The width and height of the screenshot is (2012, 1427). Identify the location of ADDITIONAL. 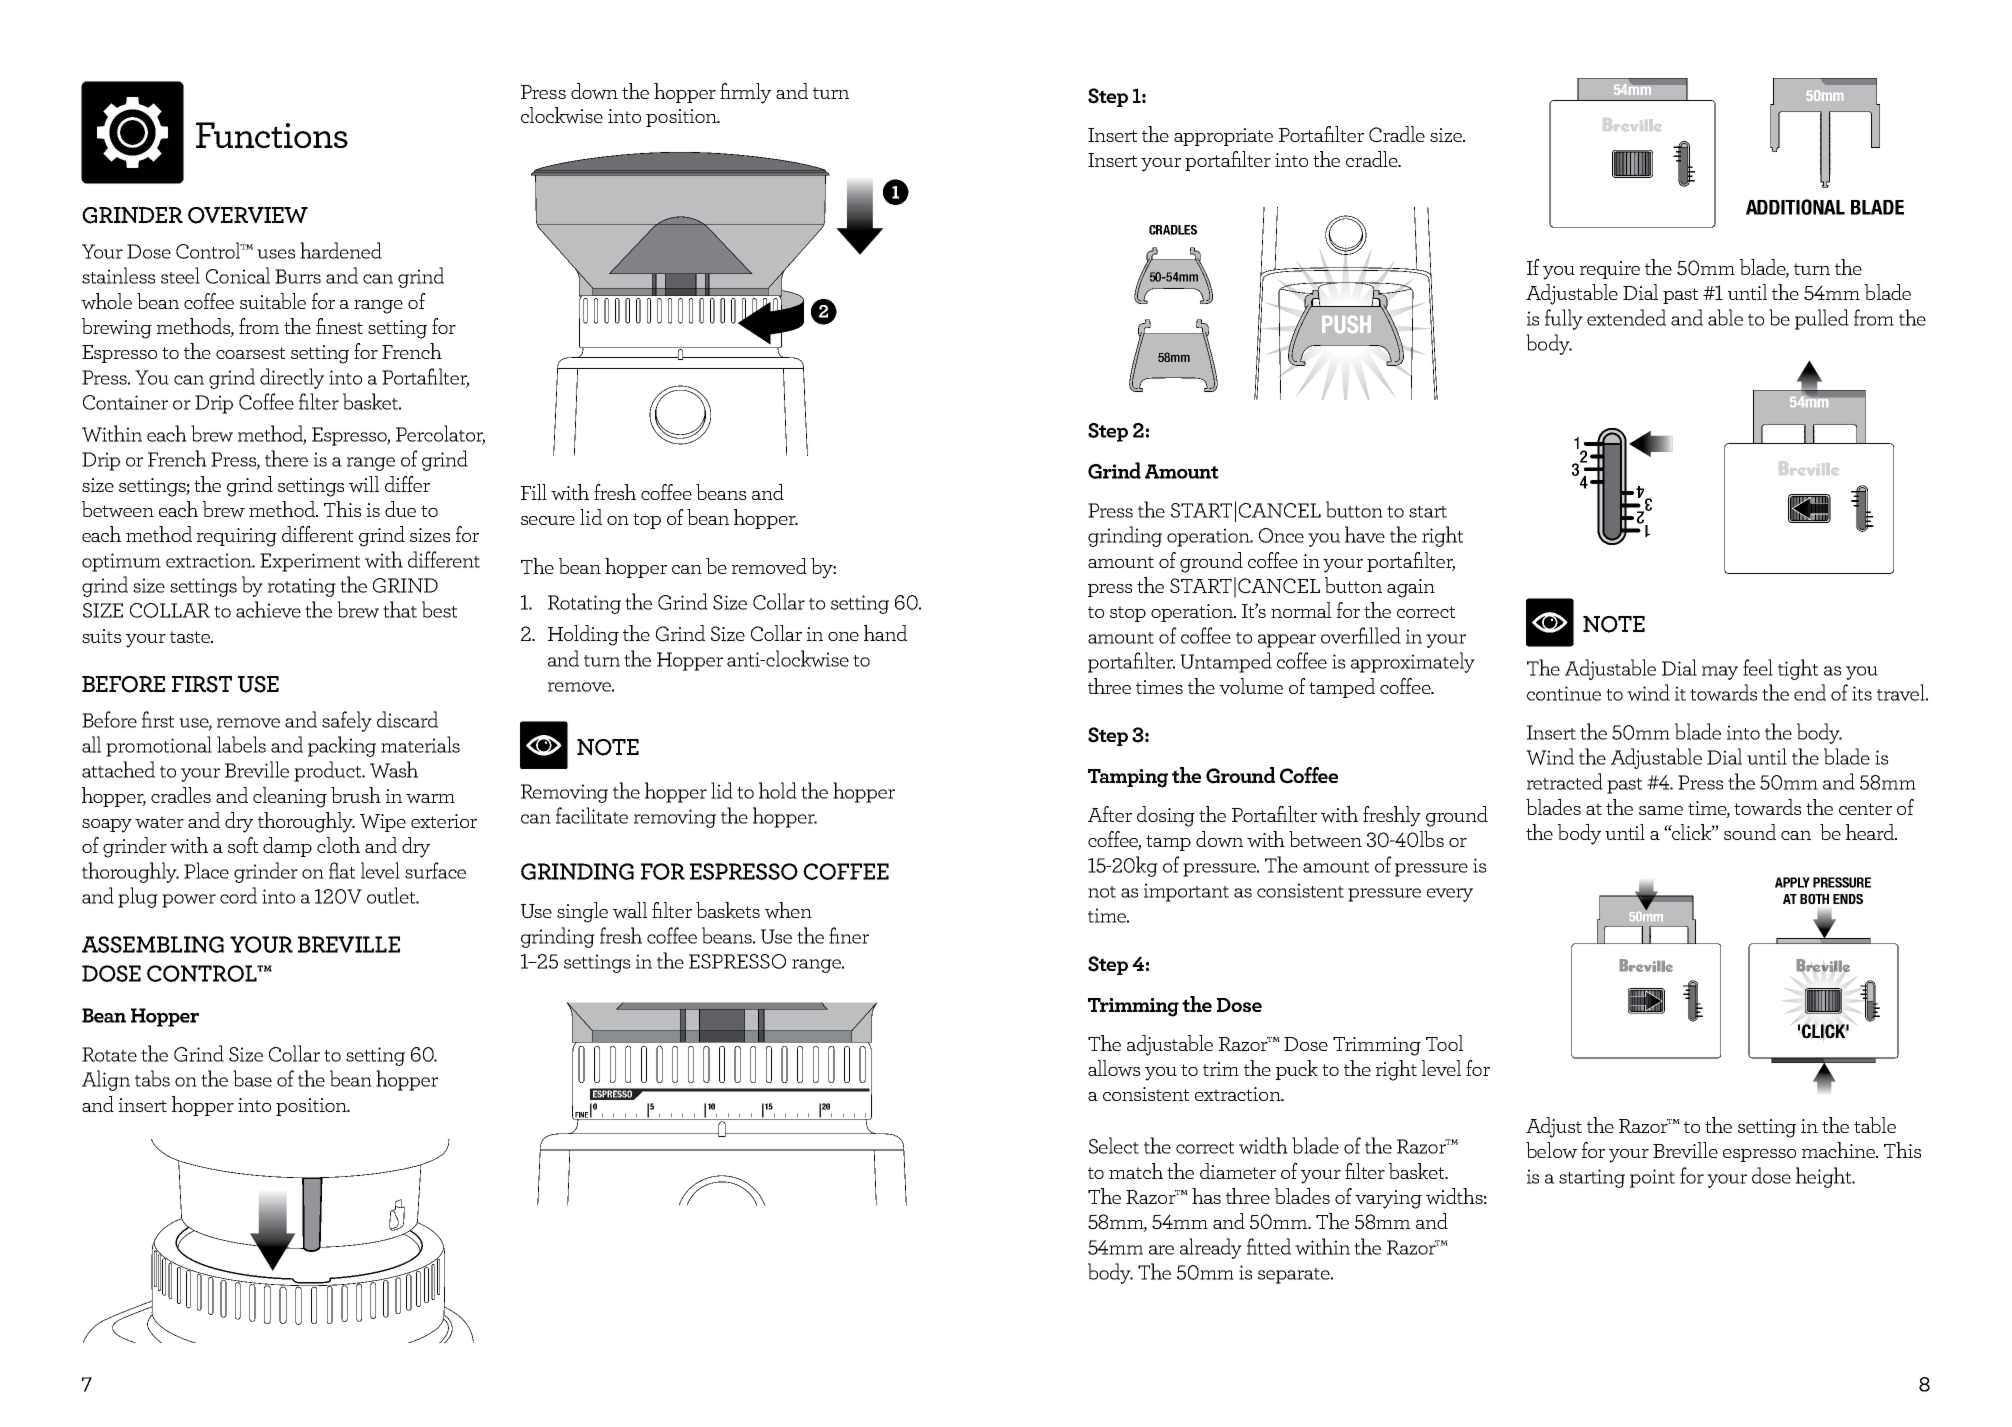
(1795, 207).
